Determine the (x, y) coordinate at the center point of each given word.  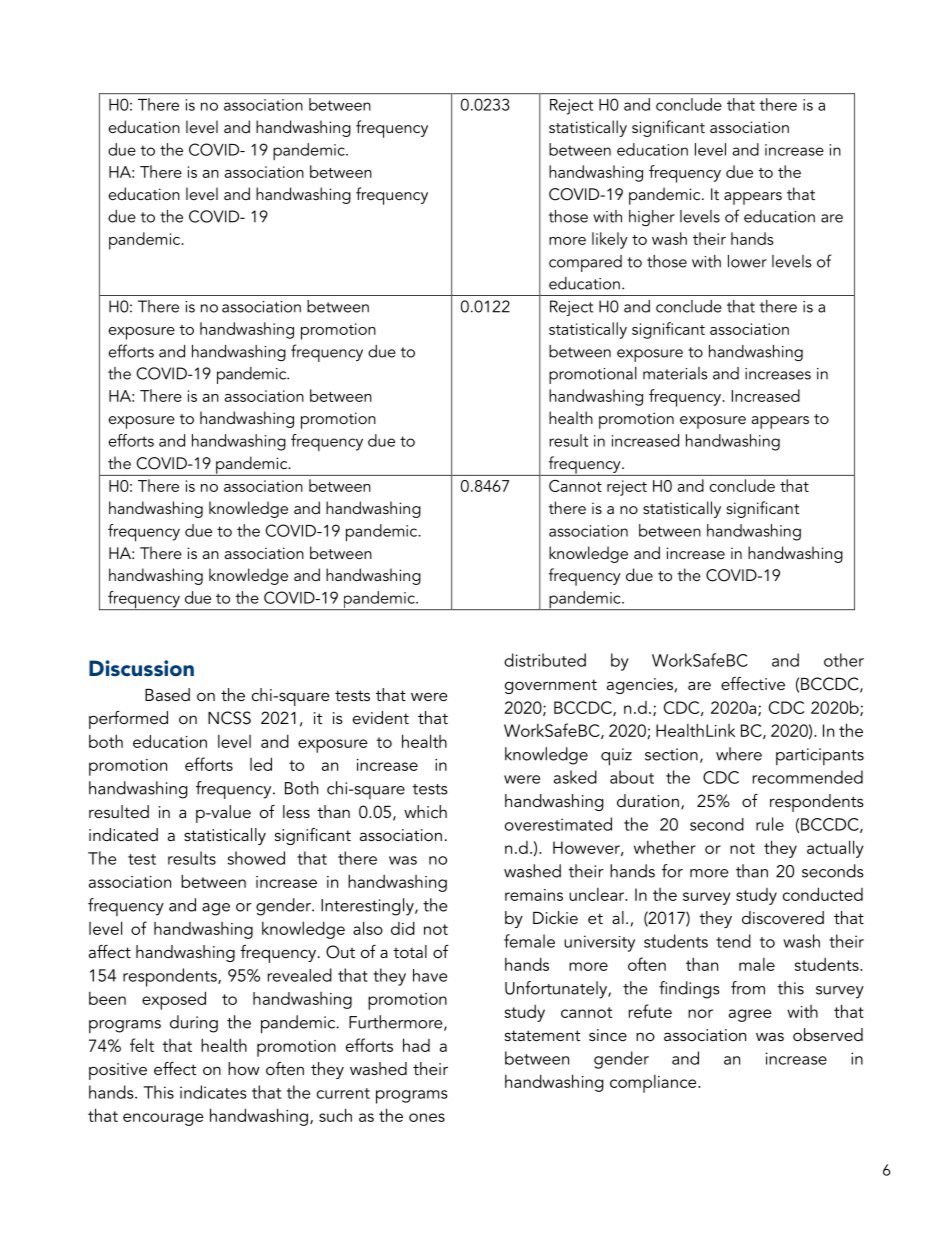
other (844, 660)
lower (747, 261)
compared (585, 263)
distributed (545, 660)
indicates (213, 1092)
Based (167, 694)
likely (610, 240)
